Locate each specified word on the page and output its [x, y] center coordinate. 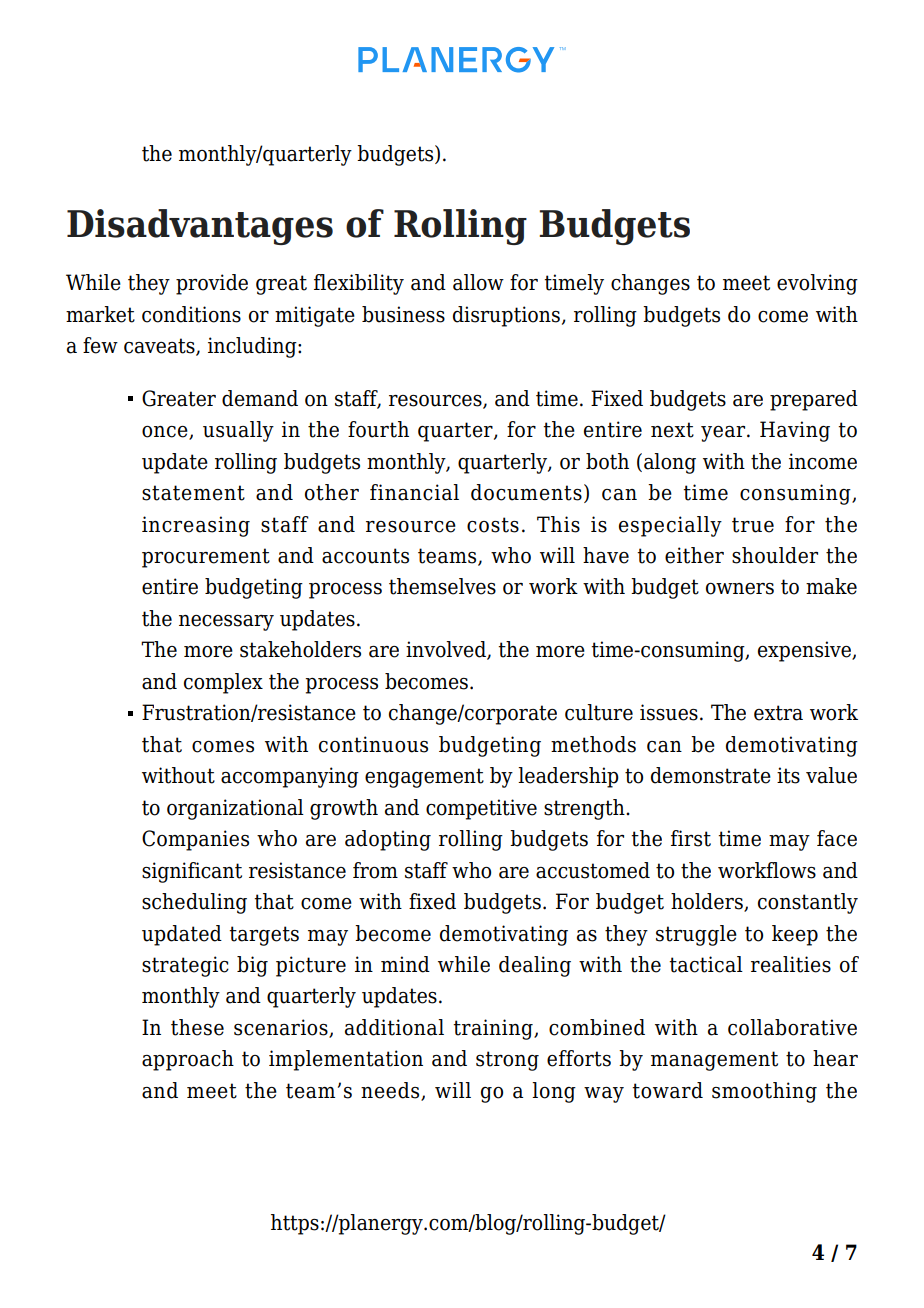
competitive [481, 809]
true [753, 525]
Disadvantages [200, 227]
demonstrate [711, 775]
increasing [196, 526]
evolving [817, 284]
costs [493, 525]
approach [188, 1060]
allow [478, 282]
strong [507, 1061]
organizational [235, 809]
